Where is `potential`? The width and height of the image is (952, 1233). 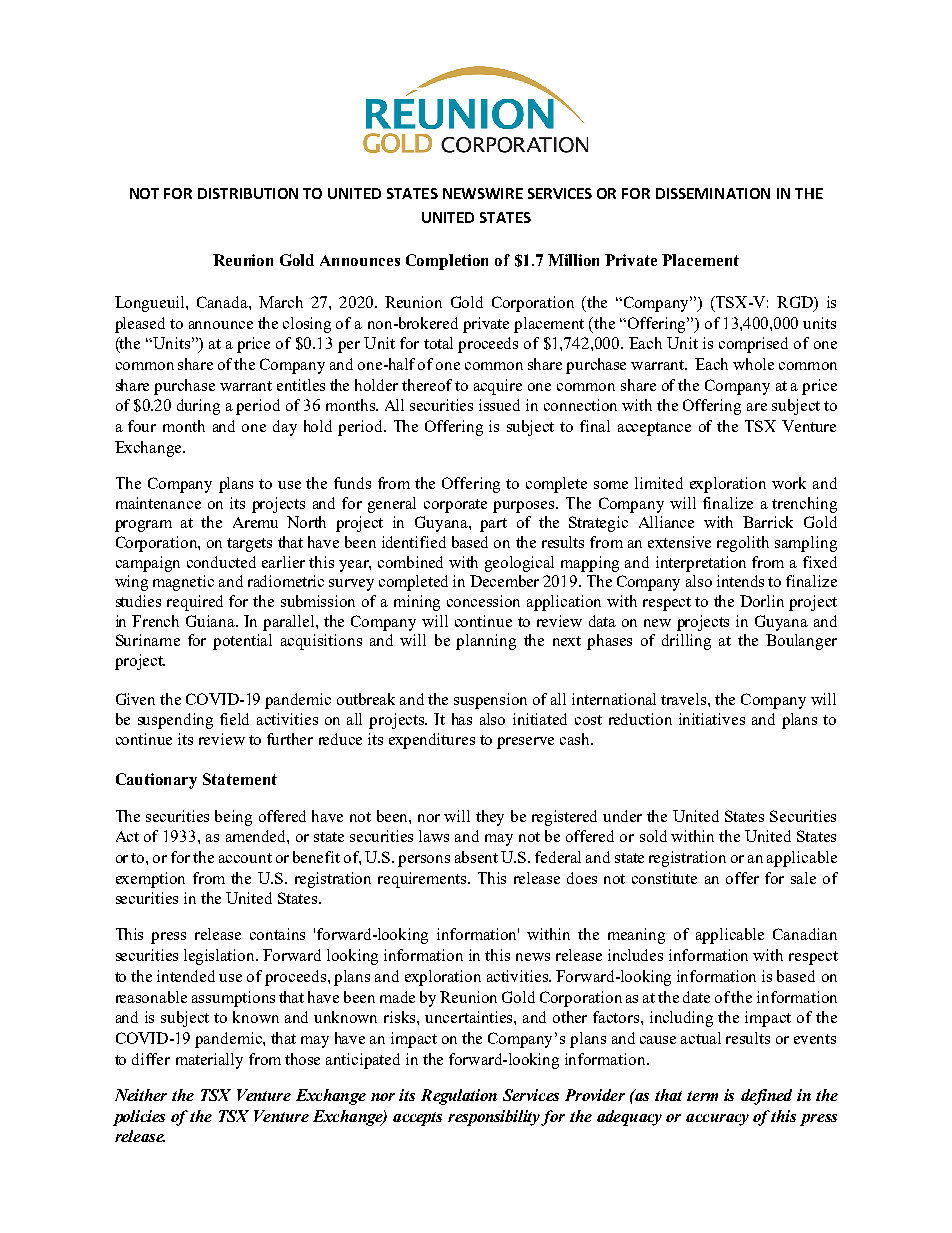 potential is located at coordinates (242, 642).
